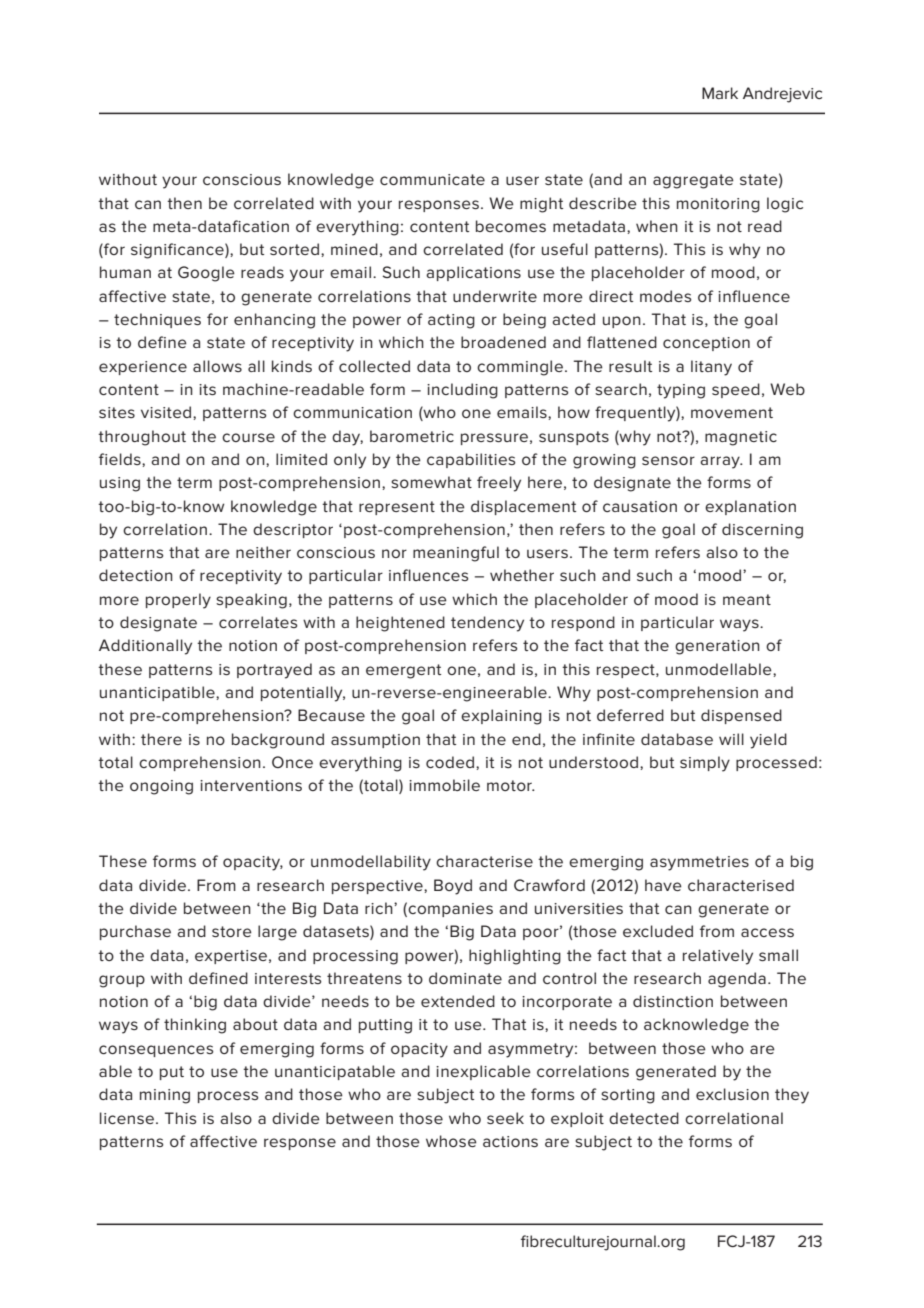 The image size is (924, 1308). Describe the element at coordinates (462, 391) in the image. I see `including` at that location.
